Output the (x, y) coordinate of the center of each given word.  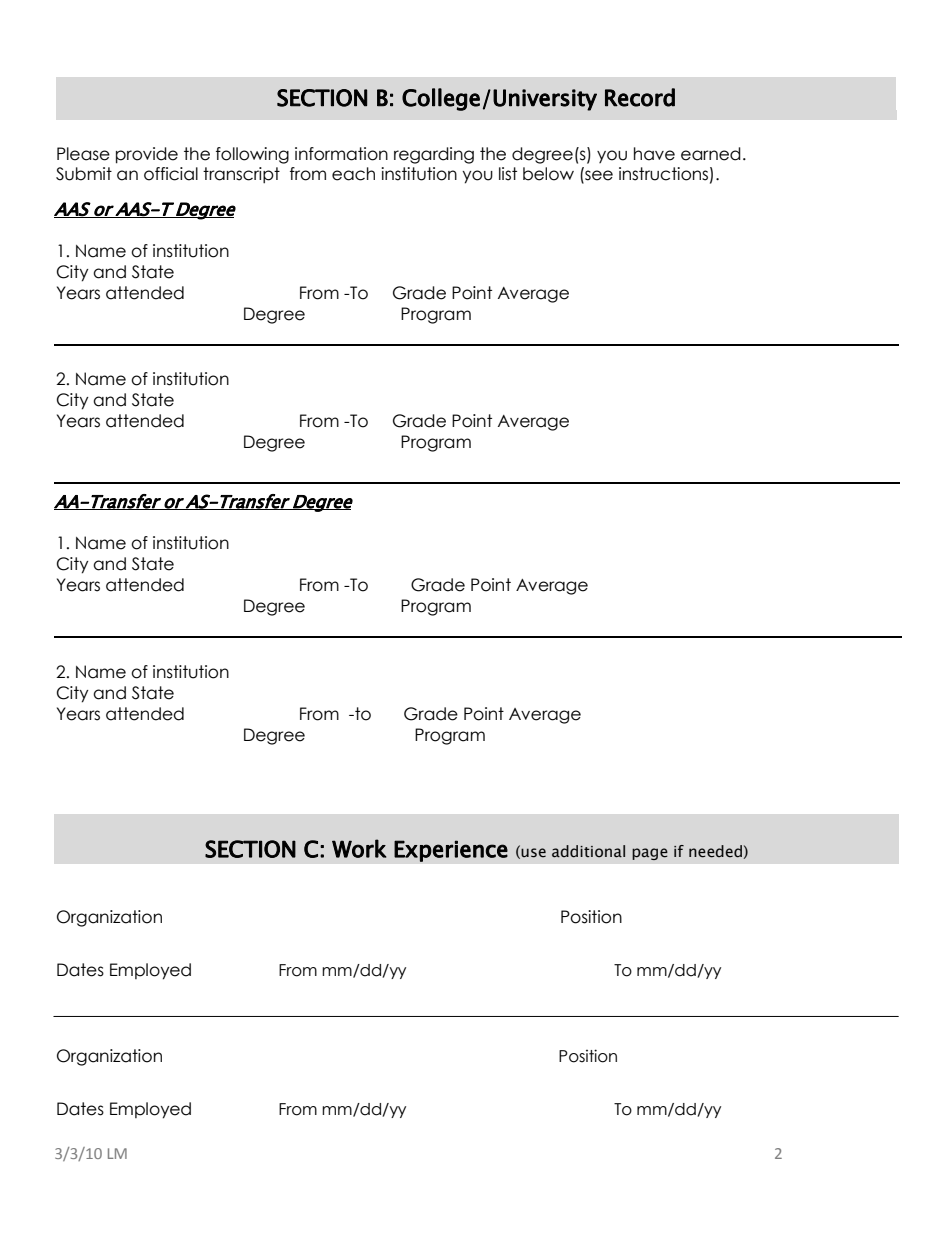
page (650, 854)
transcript (241, 175)
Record (640, 97)
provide (147, 155)
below (548, 174)
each (353, 174)
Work (359, 848)
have (654, 154)
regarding (434, 155)
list (508, 174)
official (171, 174)
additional (588, 851)
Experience (451, 851)
